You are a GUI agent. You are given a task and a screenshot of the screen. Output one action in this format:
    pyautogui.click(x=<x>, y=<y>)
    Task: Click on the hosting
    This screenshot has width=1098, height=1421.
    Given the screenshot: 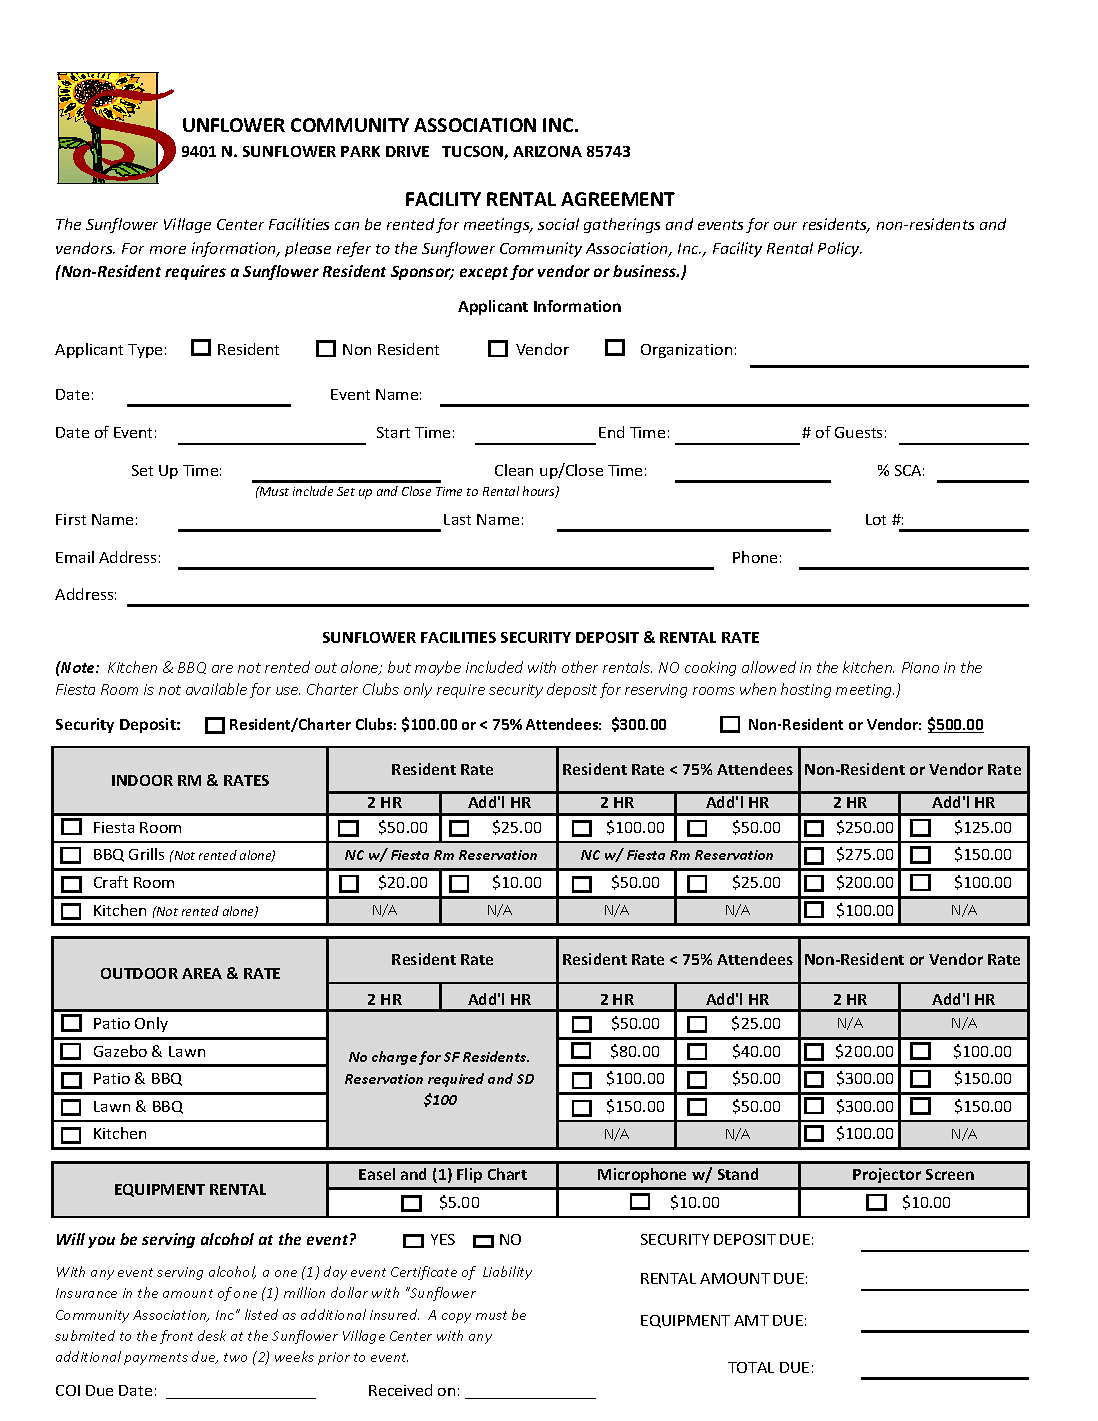 What is the action you would take?
    pyautogui.click(x=806, y=690)
